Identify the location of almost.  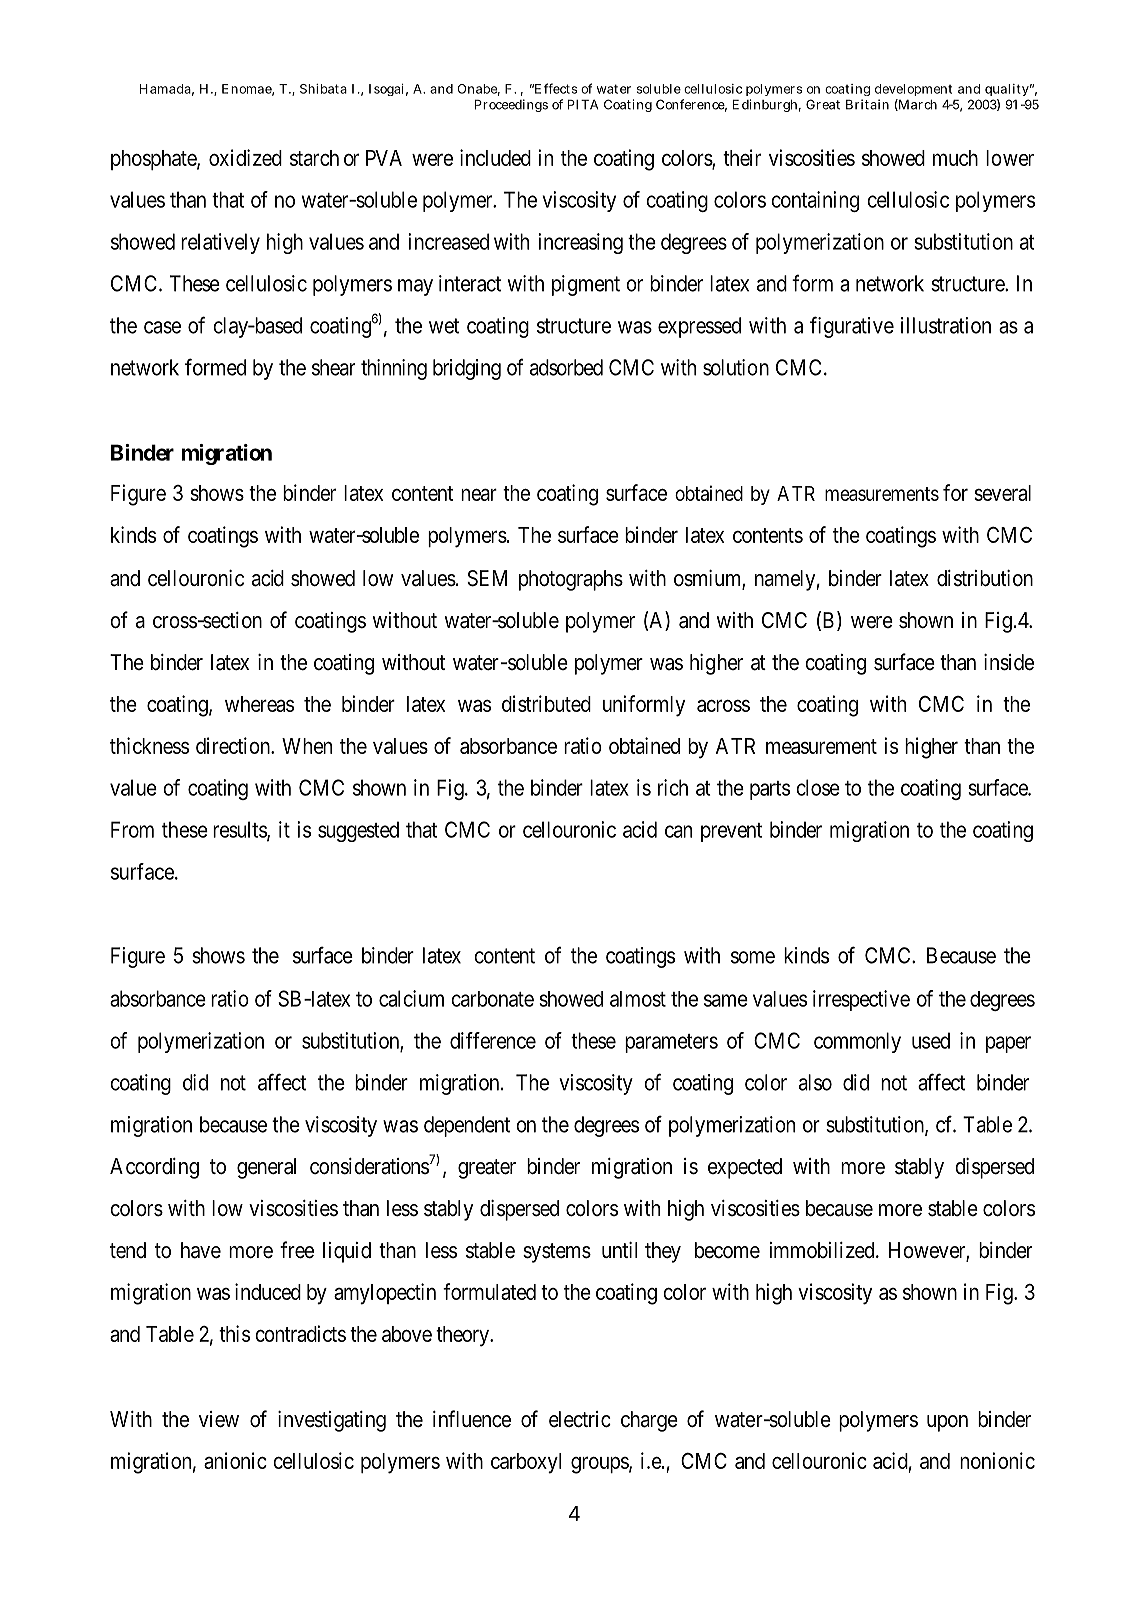
(638, 999).
